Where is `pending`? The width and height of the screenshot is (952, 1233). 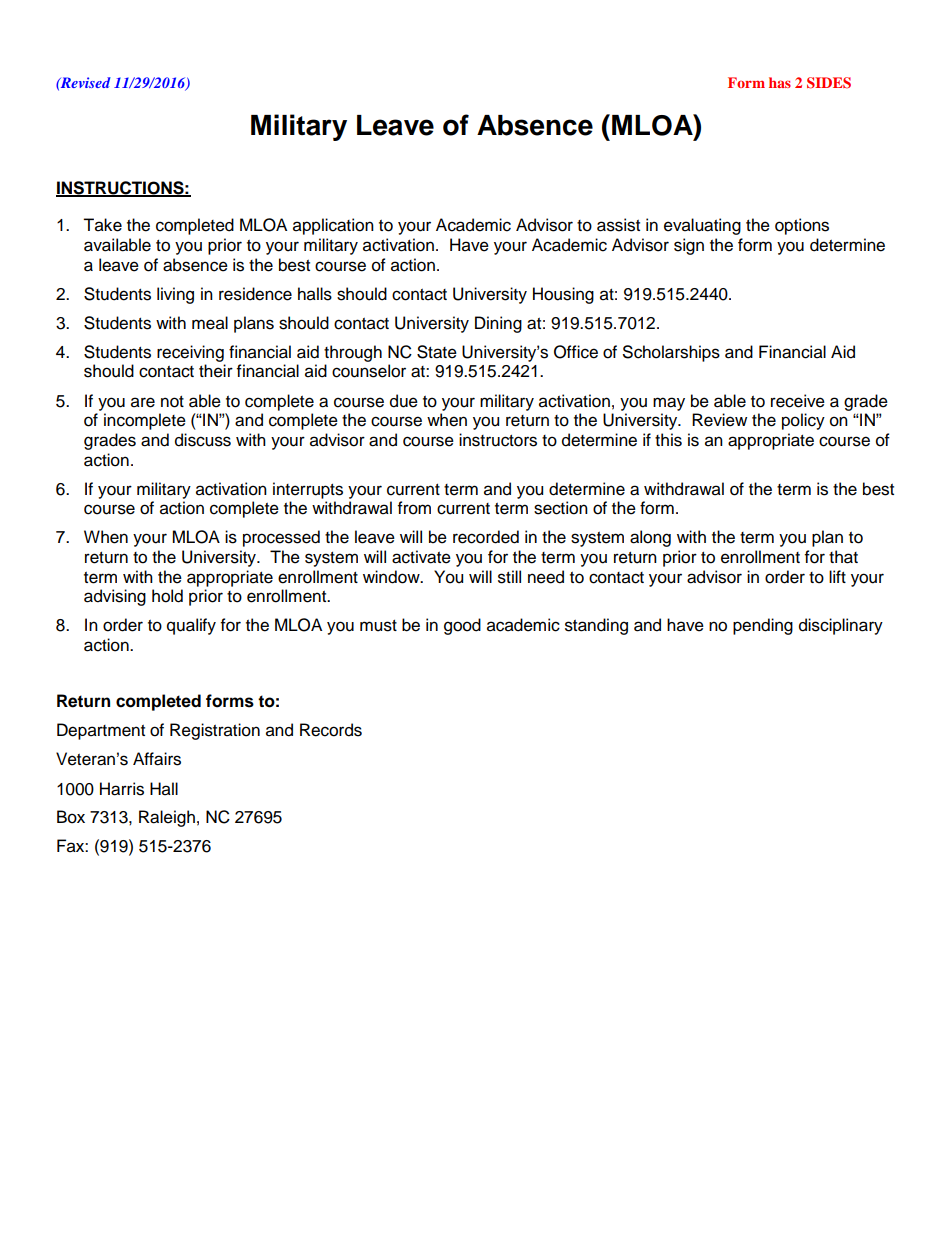
pending is located at coordinates (763, 626).
